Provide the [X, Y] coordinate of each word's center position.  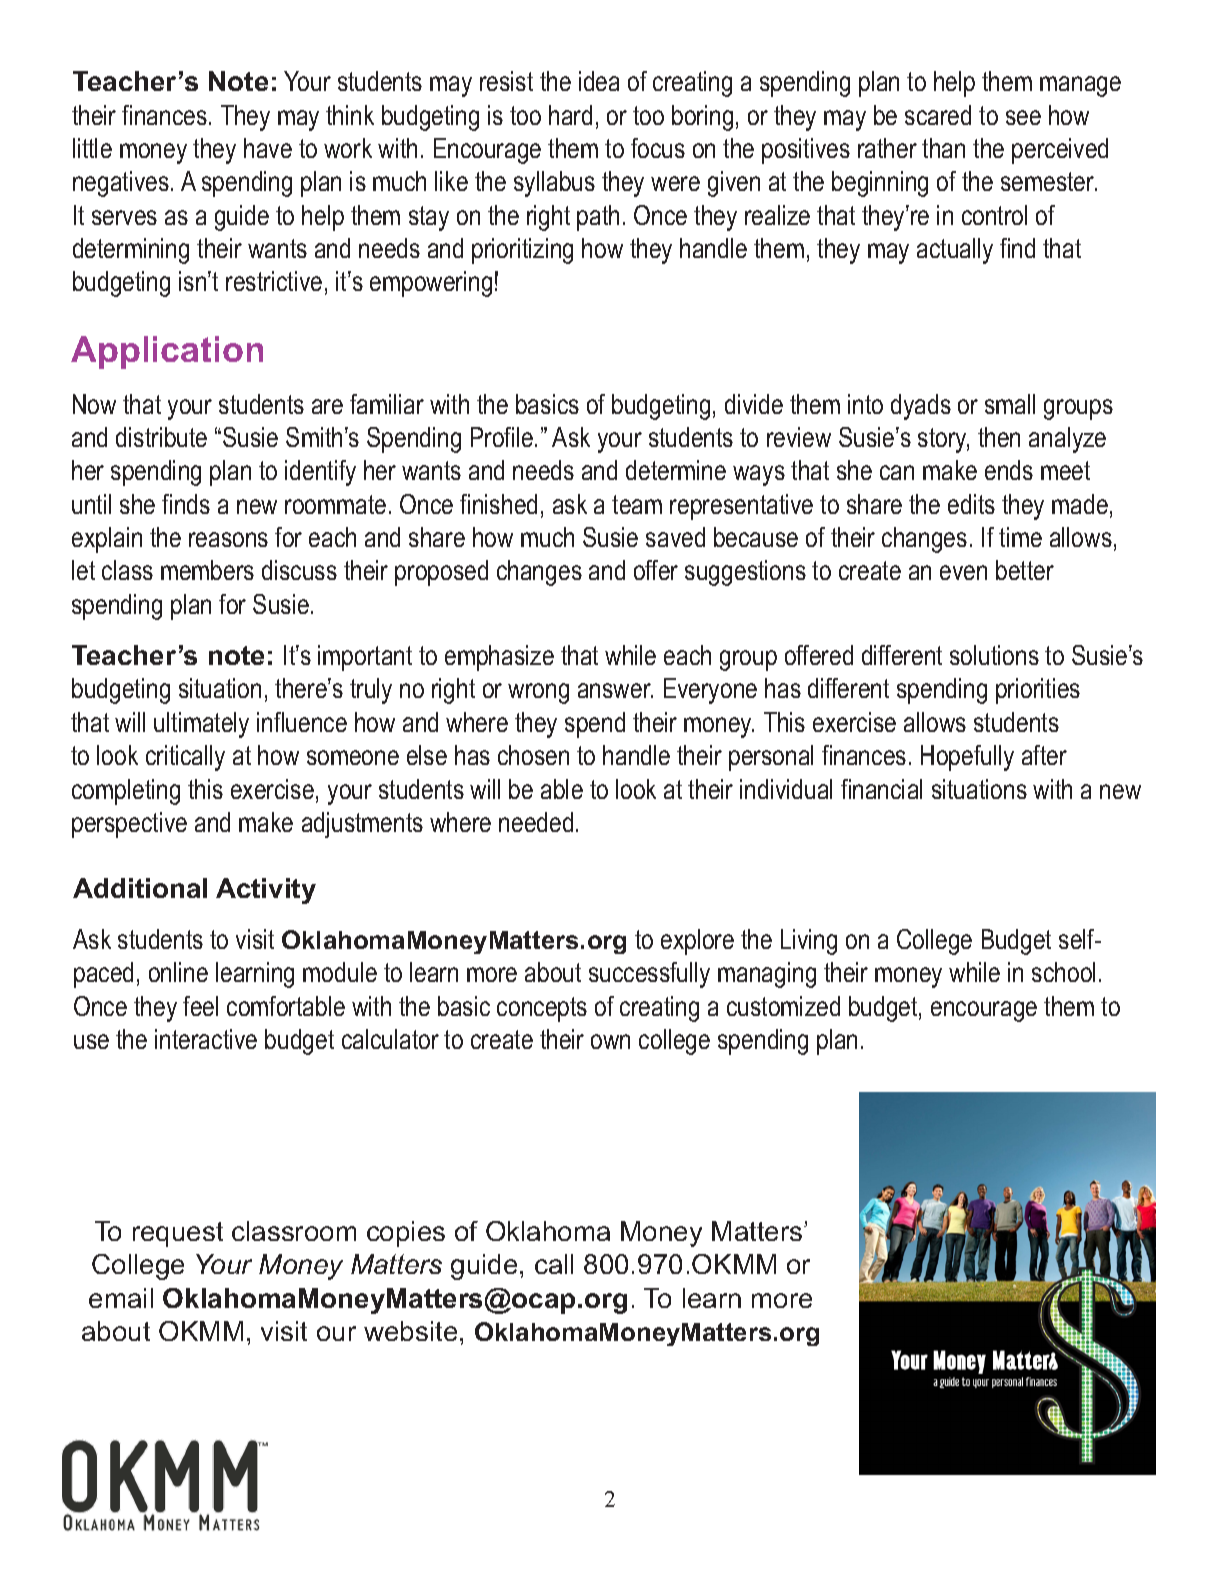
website [410, 1331]
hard [570, 115]
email [121, 1298]
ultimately [201, 725]
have [268, 148]
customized [783, 1006]
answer [615, 690]
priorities [1038, 691]
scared [938, 115]
